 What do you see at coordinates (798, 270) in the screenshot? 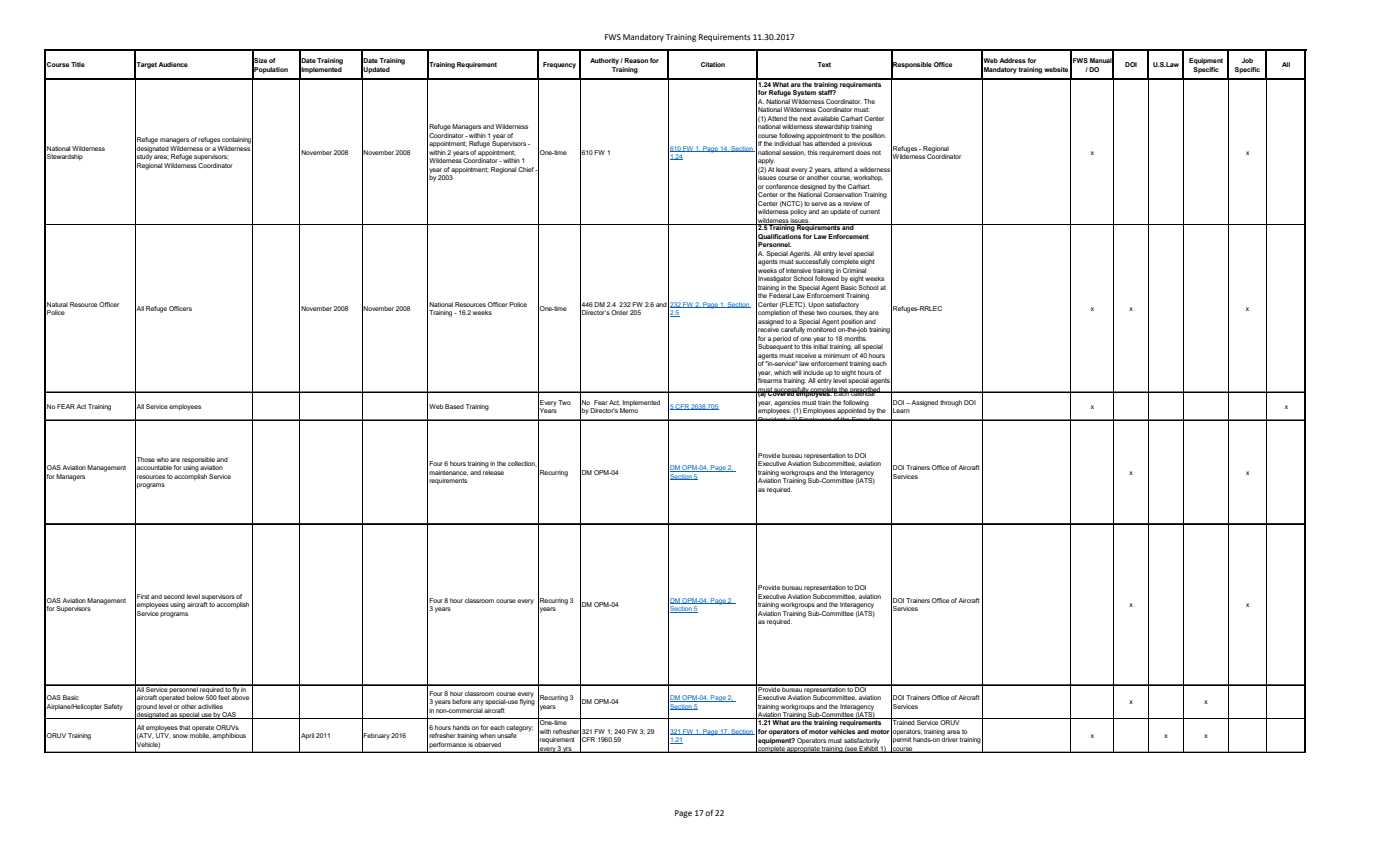
I see `intensive` at bounding box center [798, 270].
